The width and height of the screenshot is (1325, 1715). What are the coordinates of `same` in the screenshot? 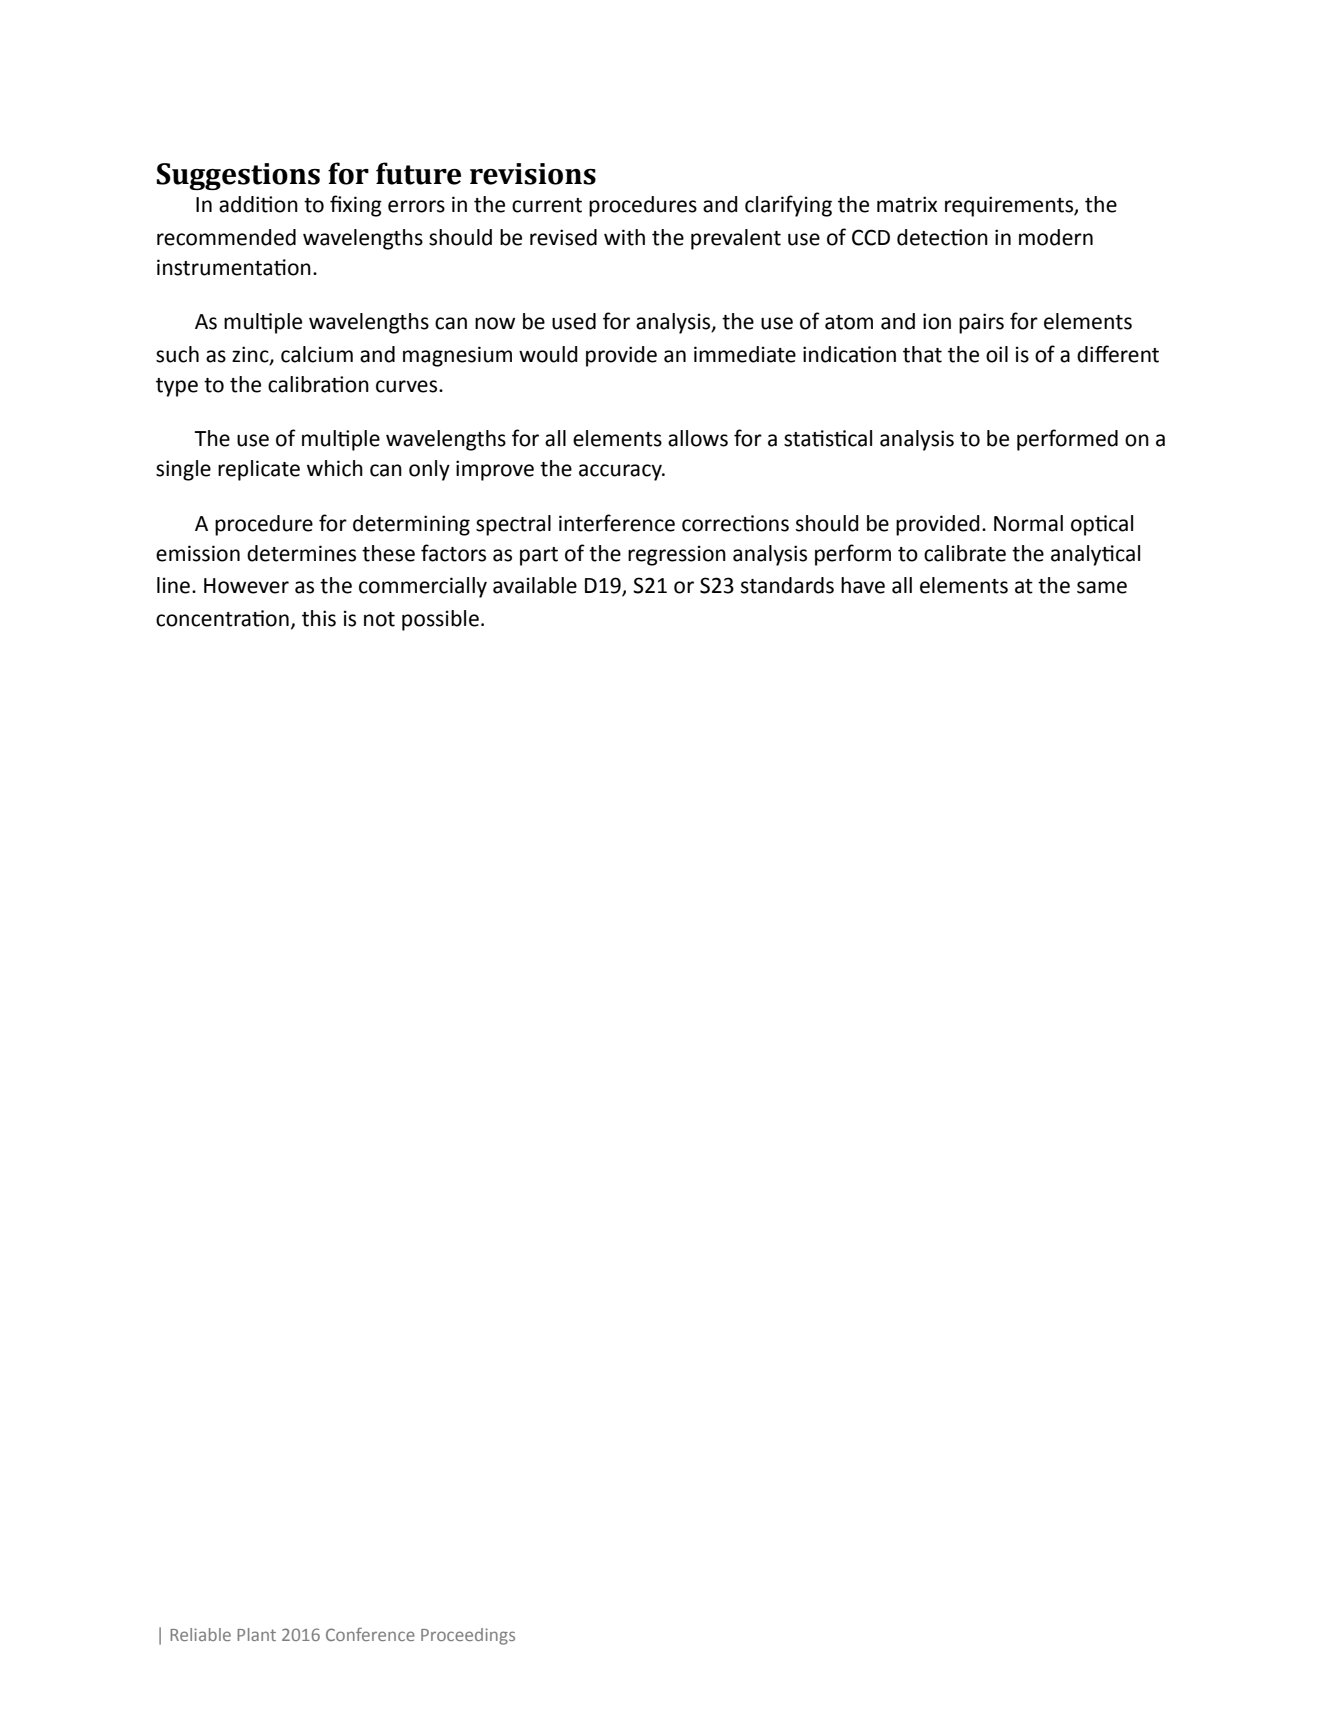 It's located at (1102, 587).
